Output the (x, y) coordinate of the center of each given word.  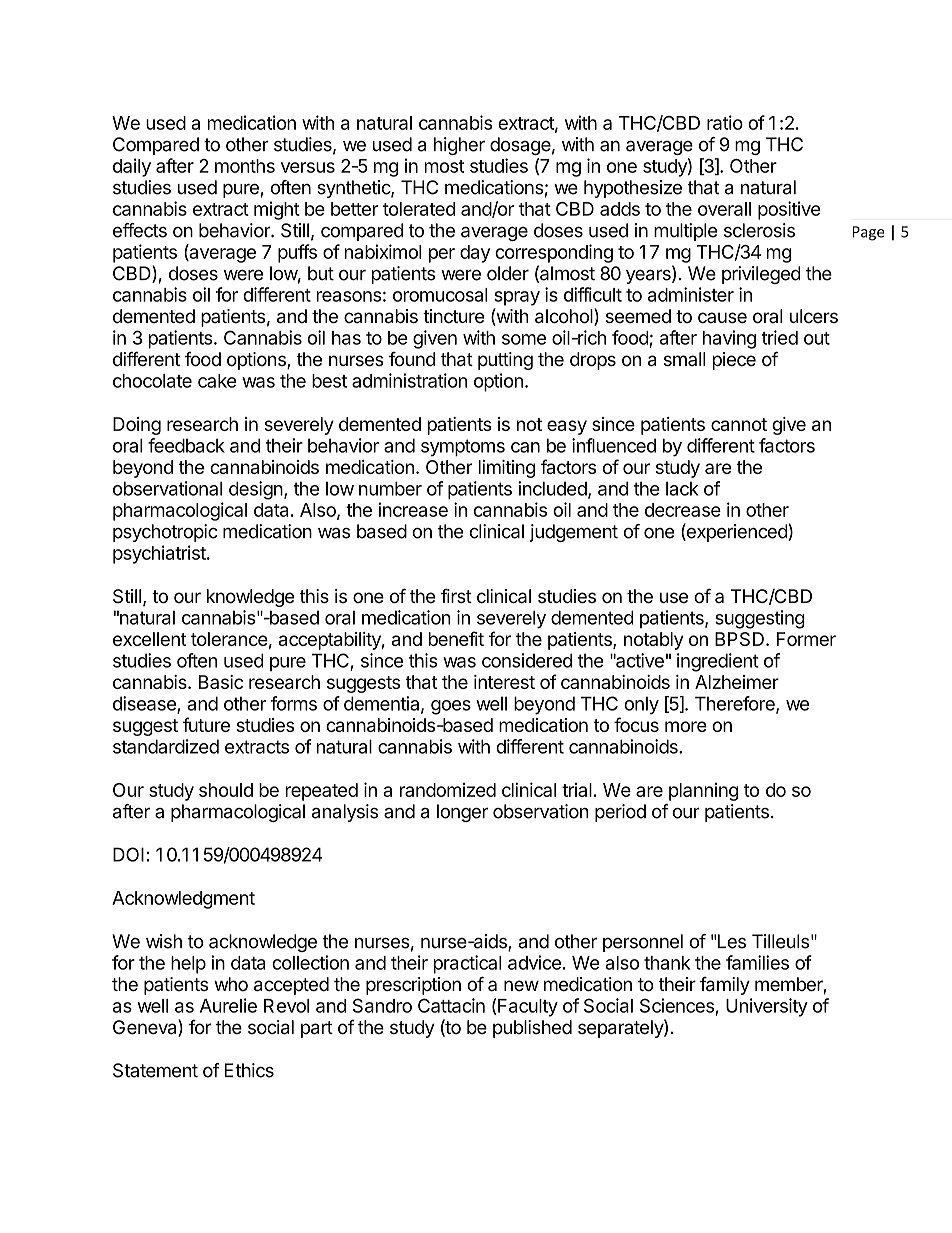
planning (703, 792)
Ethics (249, 1070)
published (532, 1029)
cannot (739, 424)
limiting (507, 469)
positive (789, 210)
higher (459, 146)
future (206, 724)
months (245, 166)
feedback (186, 445)
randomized (448, 790)
